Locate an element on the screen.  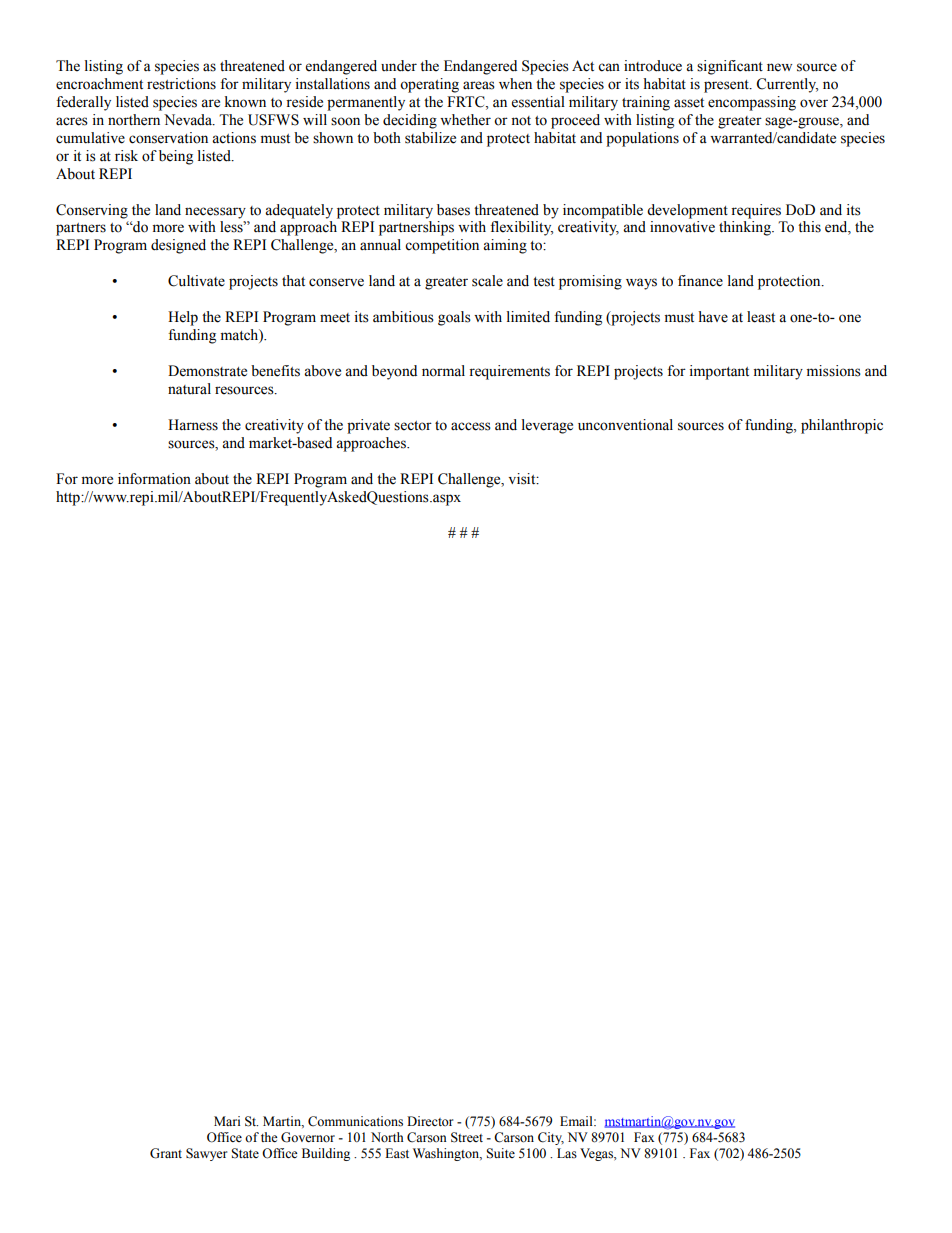
areas is located at coordinates (479, 85).
